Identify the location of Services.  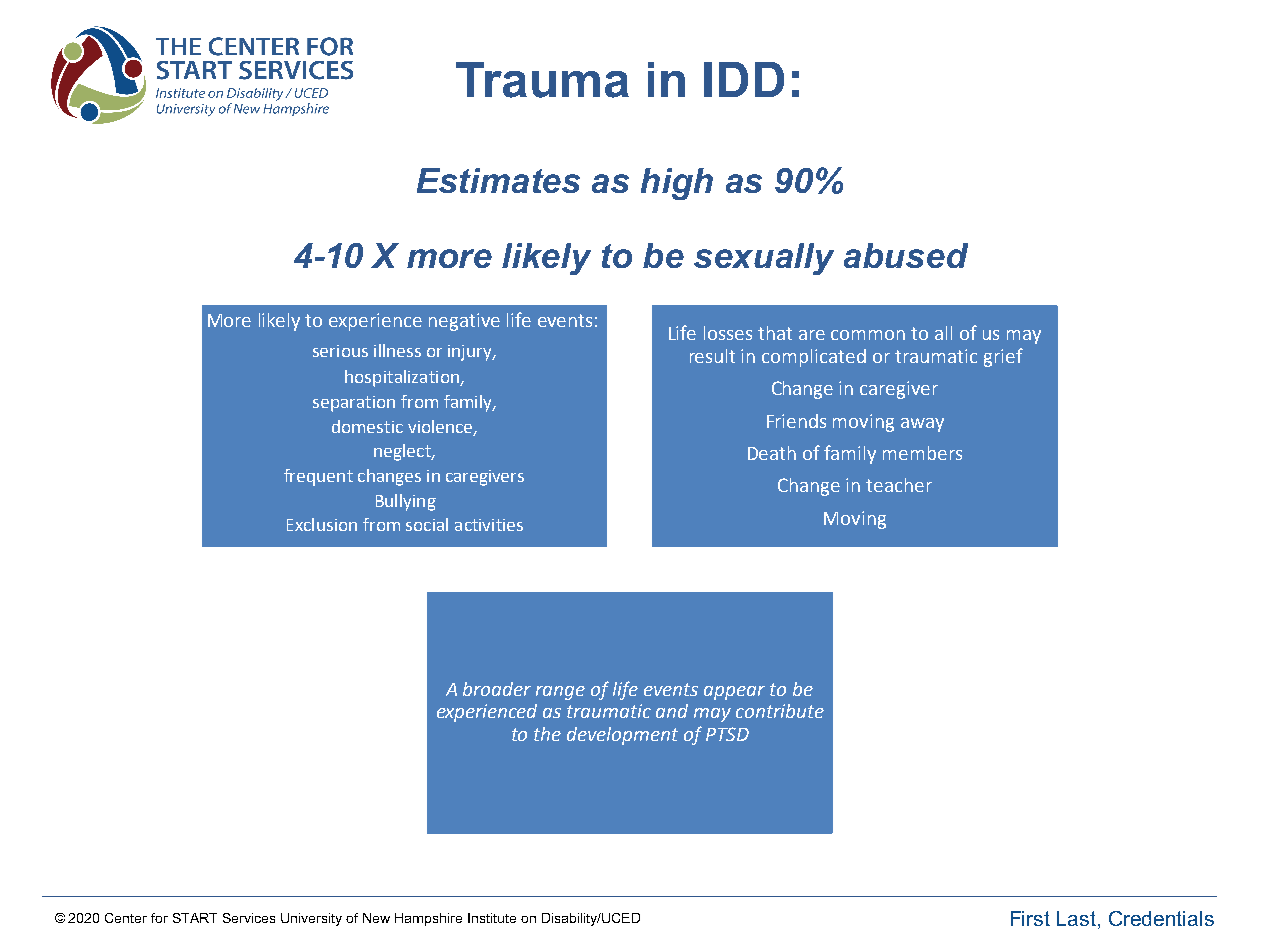
(249, 918).
